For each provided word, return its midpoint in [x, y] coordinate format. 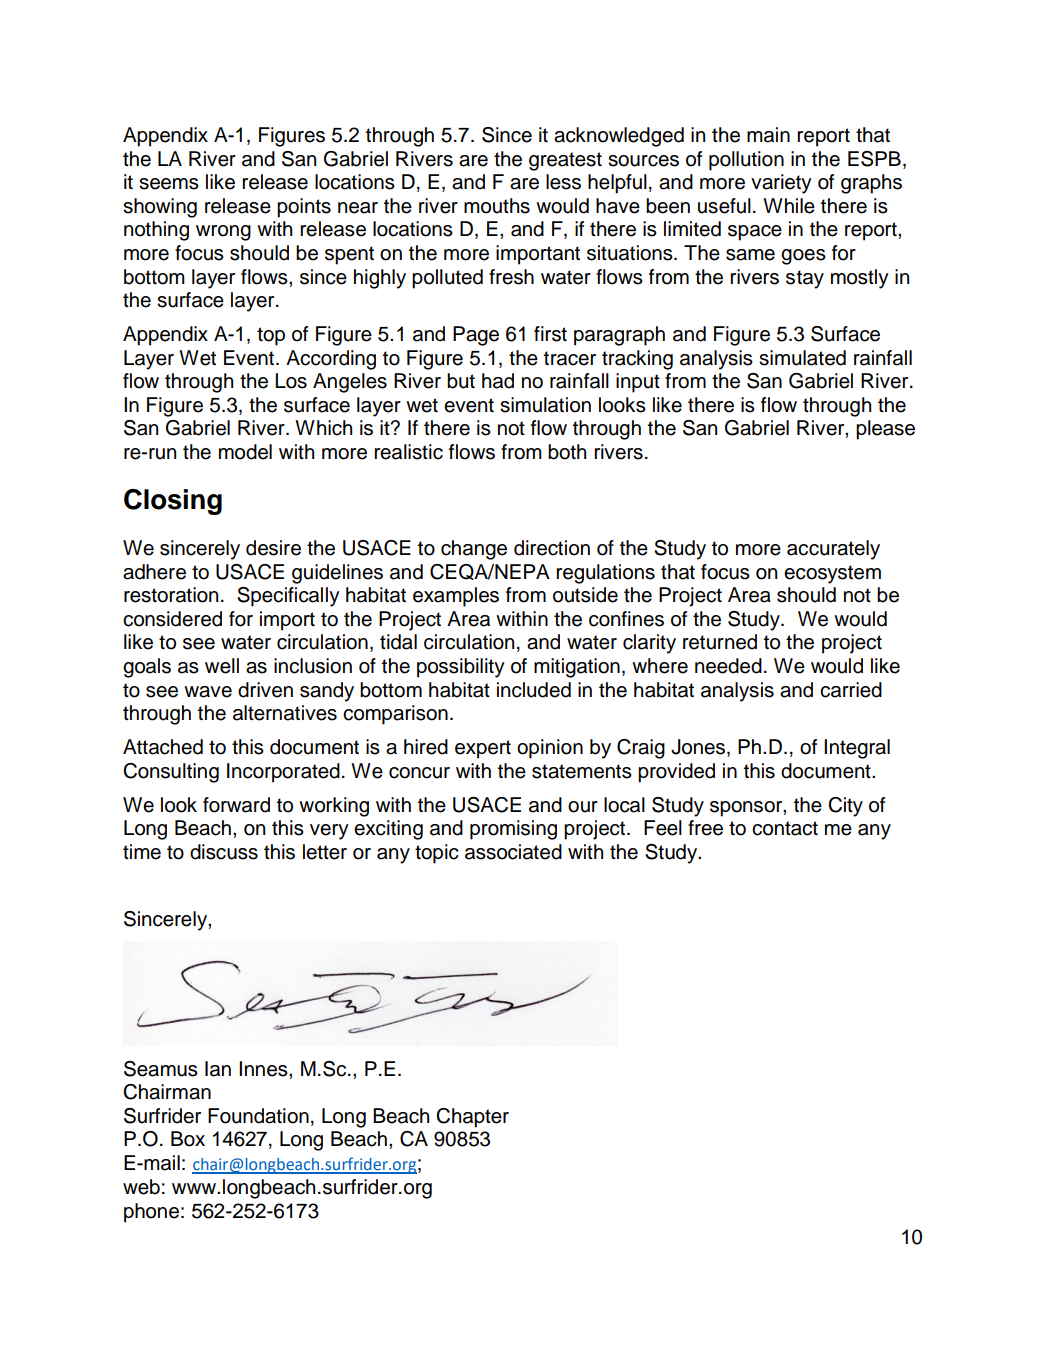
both [567, 452]
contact [785, 828]
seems [169, 184]
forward [236, 805]
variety [781, 184]
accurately [833, 550]
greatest [565, 161]
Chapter [472, 1118]
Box [188, 1139]
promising [513, 830]
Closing [173, 502]
